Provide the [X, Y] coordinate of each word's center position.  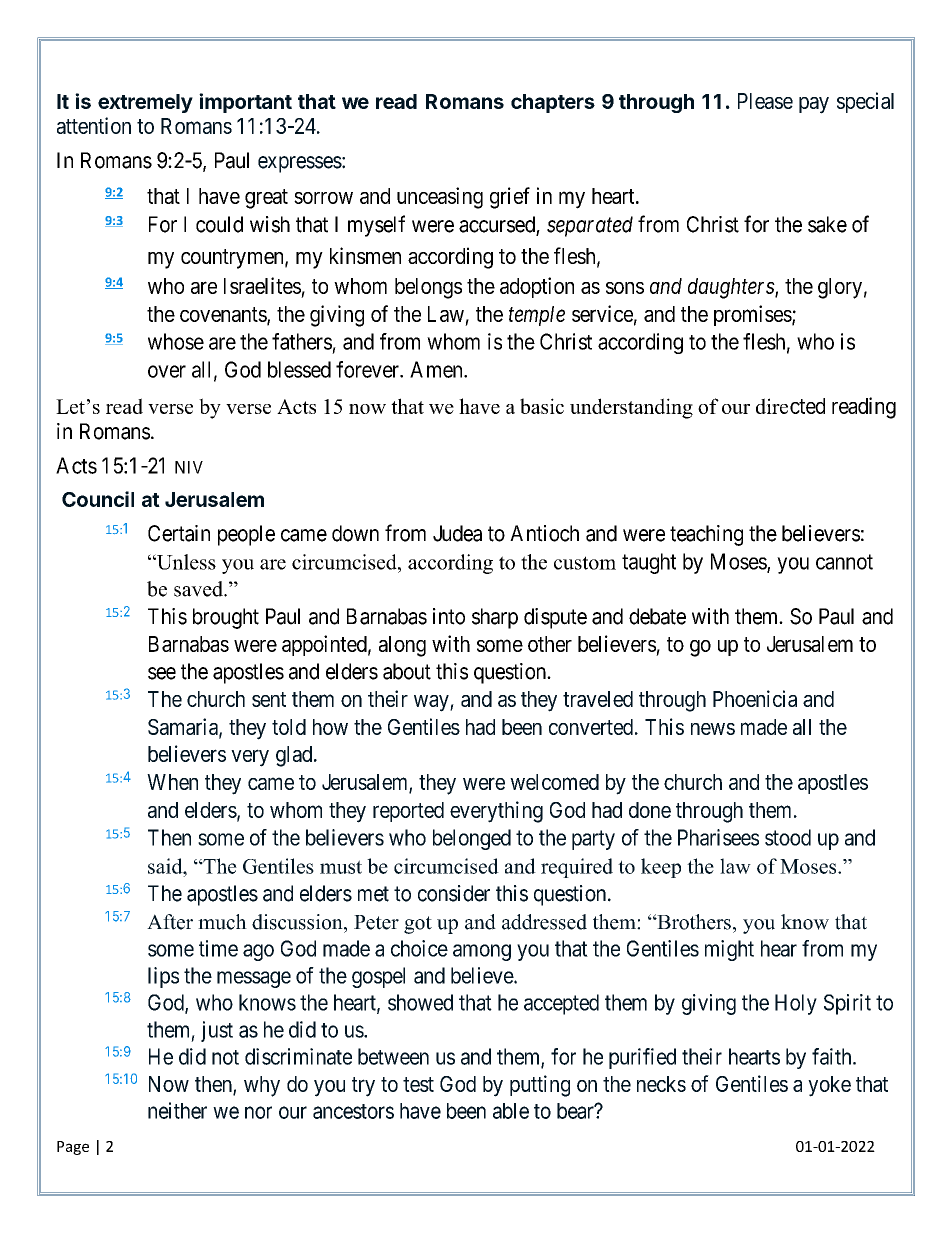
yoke [829, 1086]
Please [765, 101]
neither [177, 1110]
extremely [145, 103]
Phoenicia [755, 698]
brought [226, 618]
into [449, 616]
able [511, 1111]
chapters [553, 103]
